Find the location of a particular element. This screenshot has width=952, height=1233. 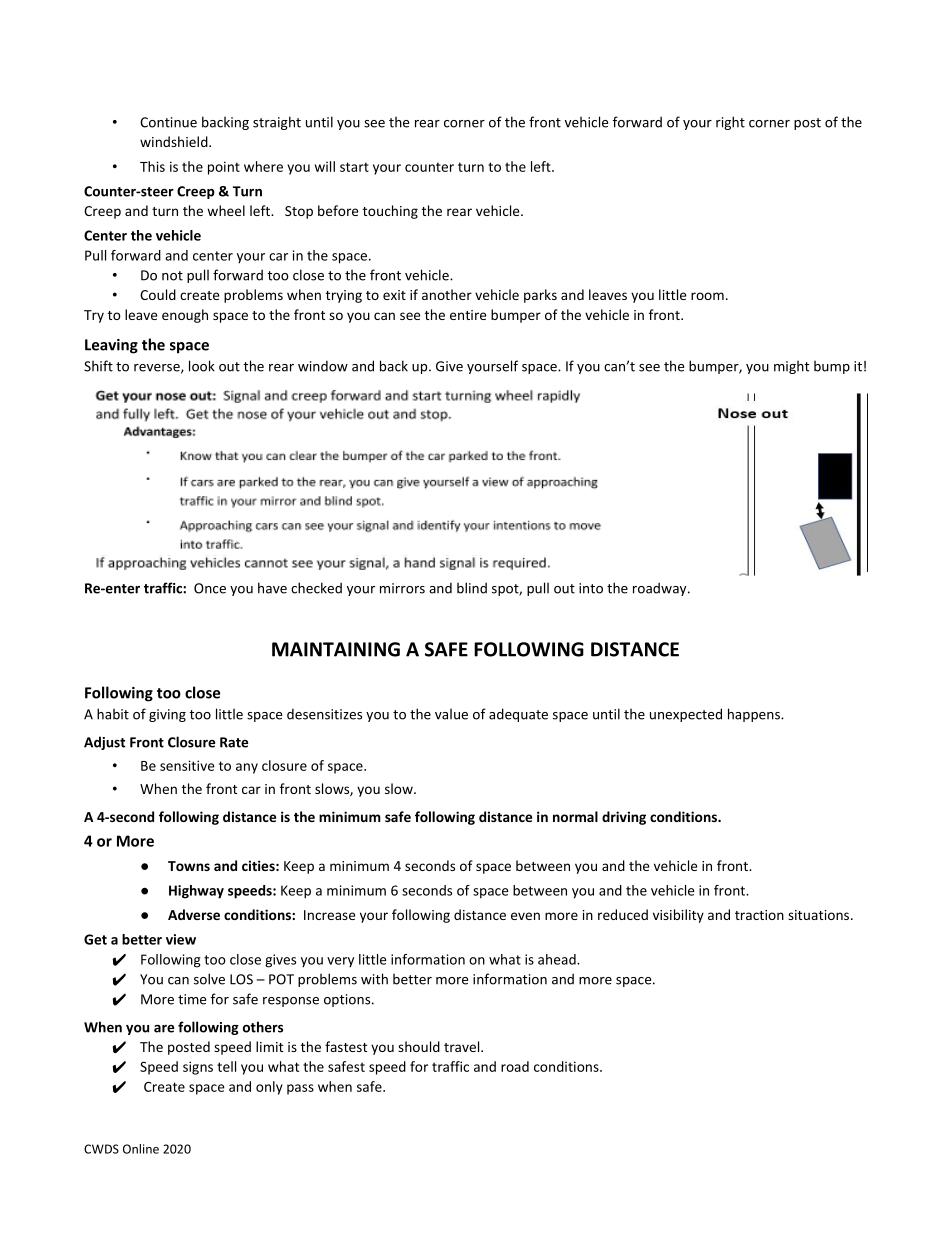

start is located at coordinates (354, 167).
